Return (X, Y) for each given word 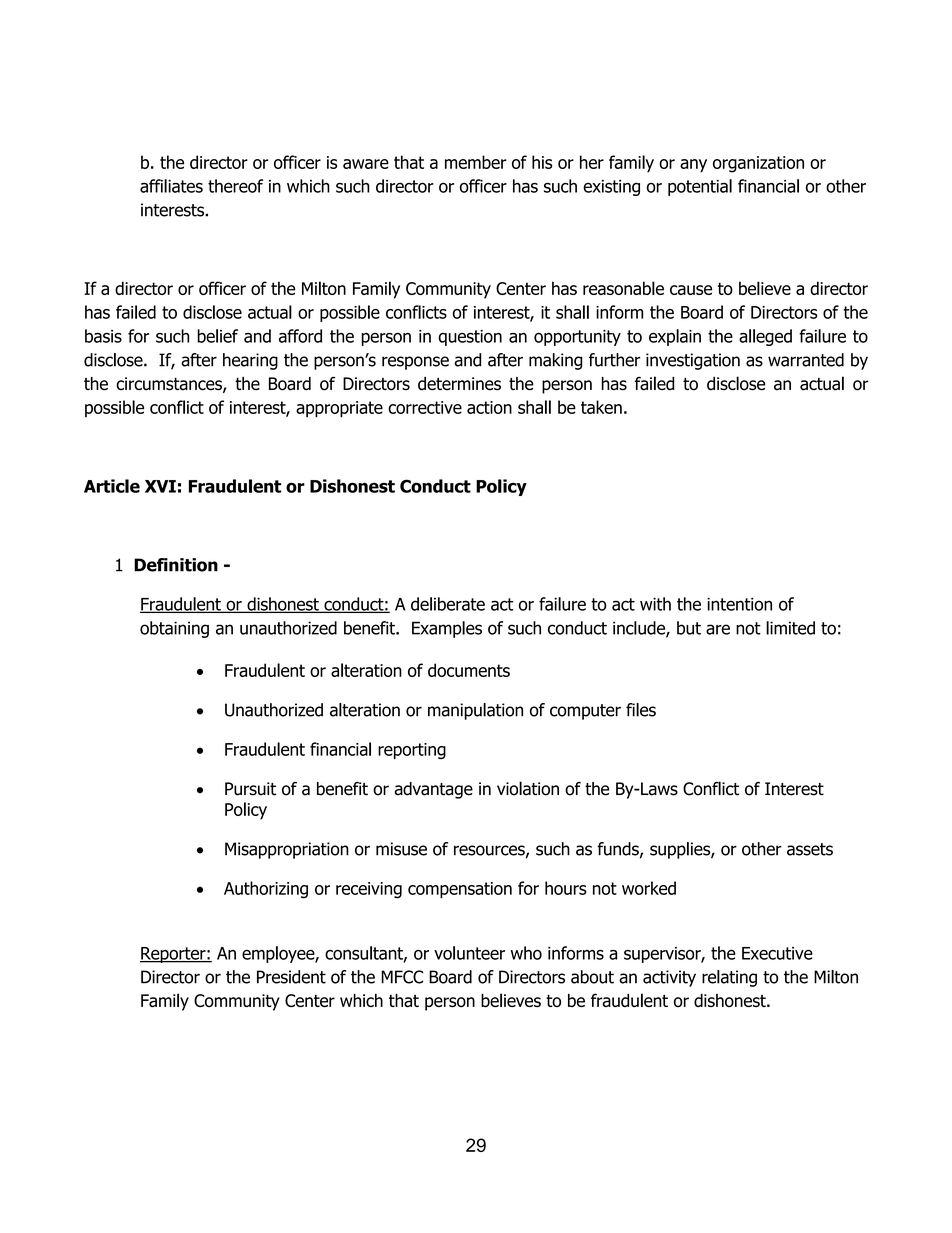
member (476, 162)
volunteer (469, 953)
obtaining (174, 629)
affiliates (171, 186)
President (291, 977)
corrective (425, 407)
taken (601, 407)
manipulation (475, 711)
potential (700, 187)
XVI (160, 486)
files (641, 710)
